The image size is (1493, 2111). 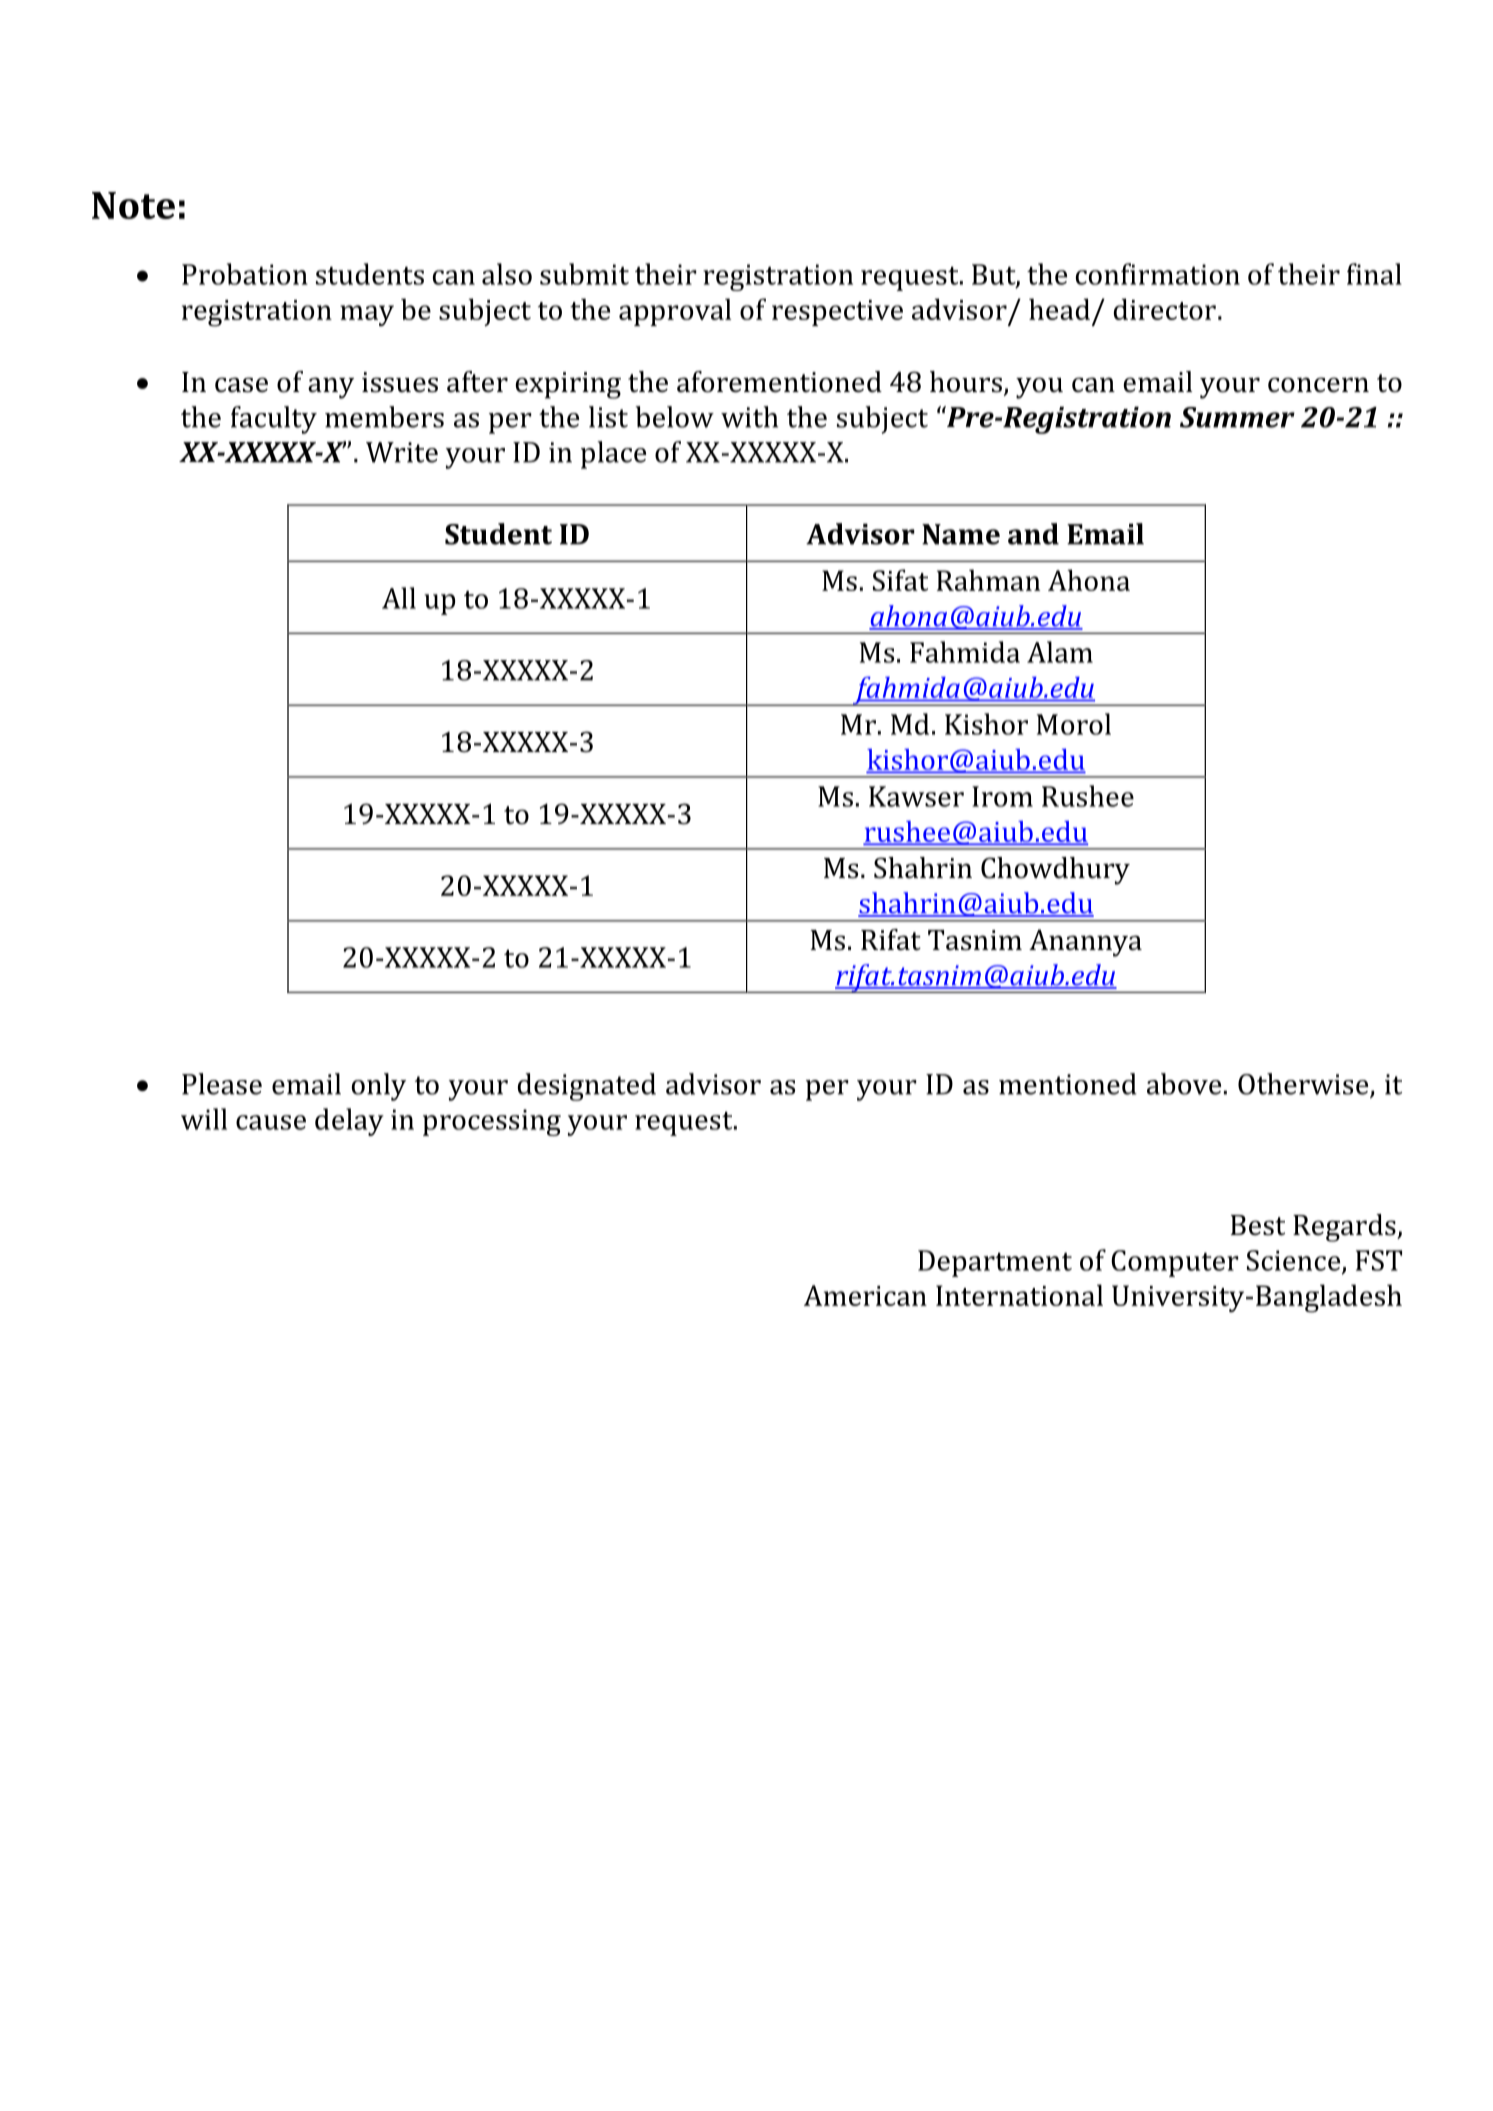 What do you see at coordinates (245, 274) in the document?
I see `Probation` at bounding box center [245, 274].
